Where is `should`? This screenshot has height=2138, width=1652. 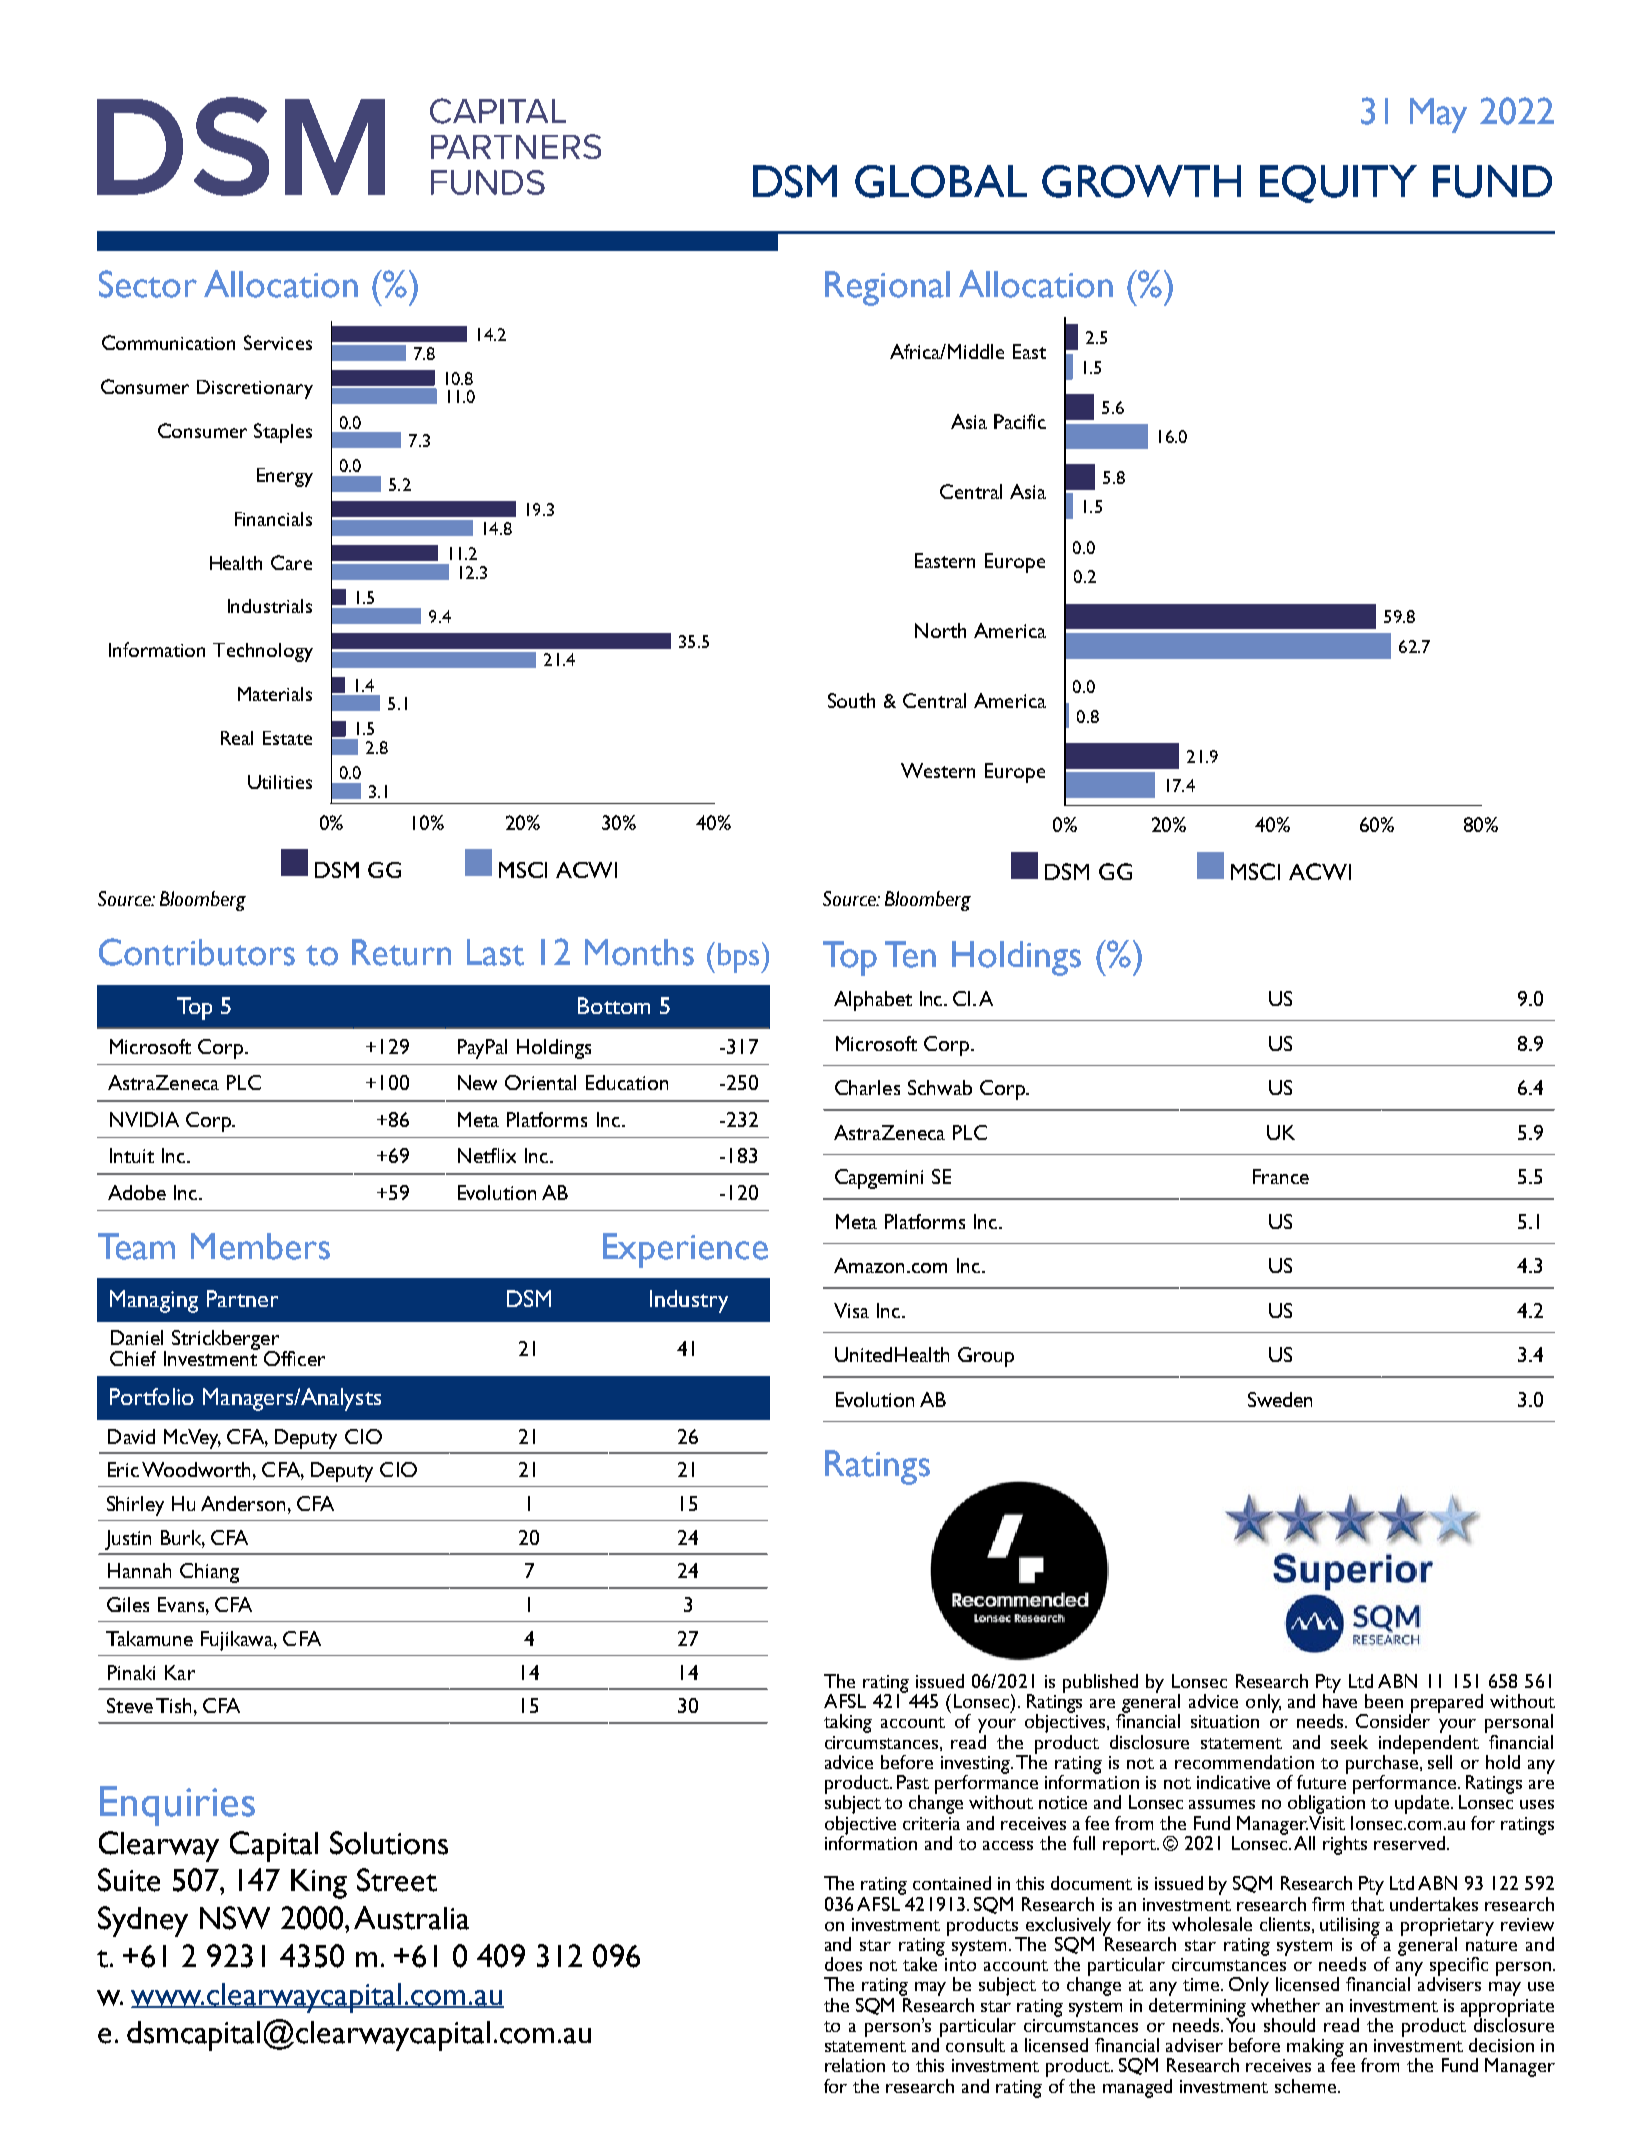 should is located at coordinates (1289, 2025).
